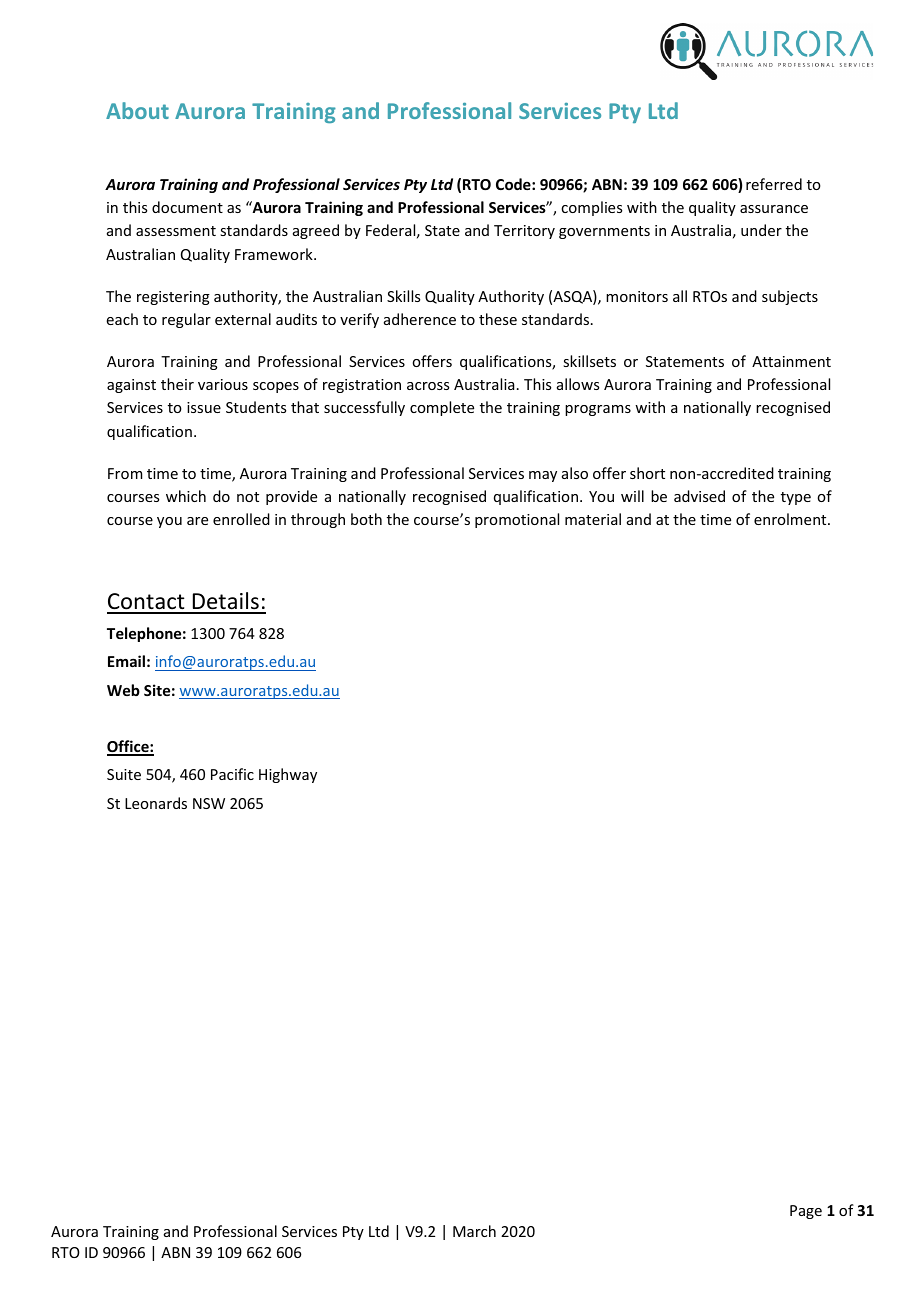  What do you see at coordinates (186, 496) in the screenshot?
I see `which` at bounding box center [186, 496].
